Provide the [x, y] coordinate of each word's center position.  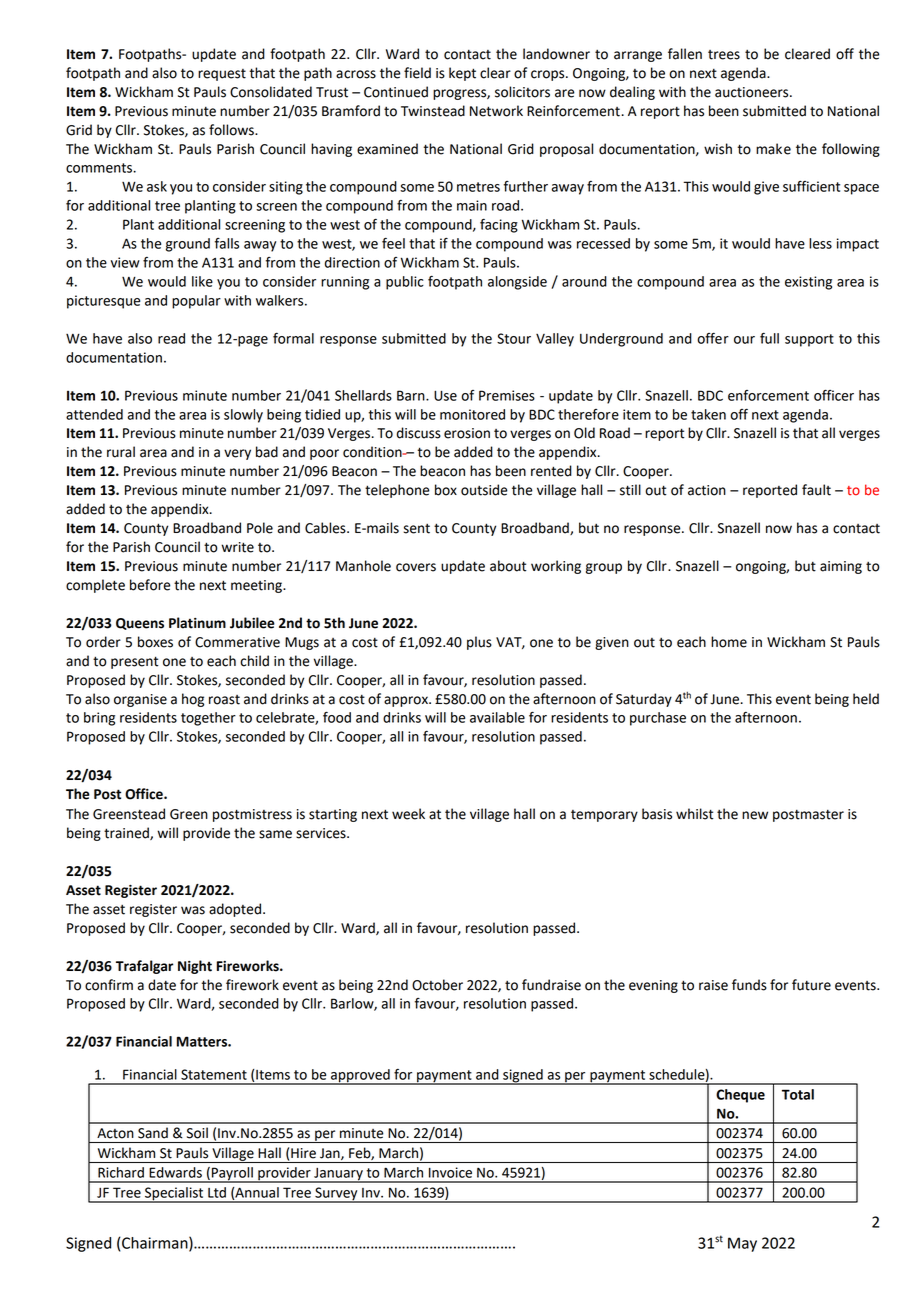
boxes [155, 642]
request [222, 75]
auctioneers [753, 92]
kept [462, 74]
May [742, 1244]
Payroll [232, 1175]
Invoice [450, 1172]
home [729, 642]
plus [479, 643]
